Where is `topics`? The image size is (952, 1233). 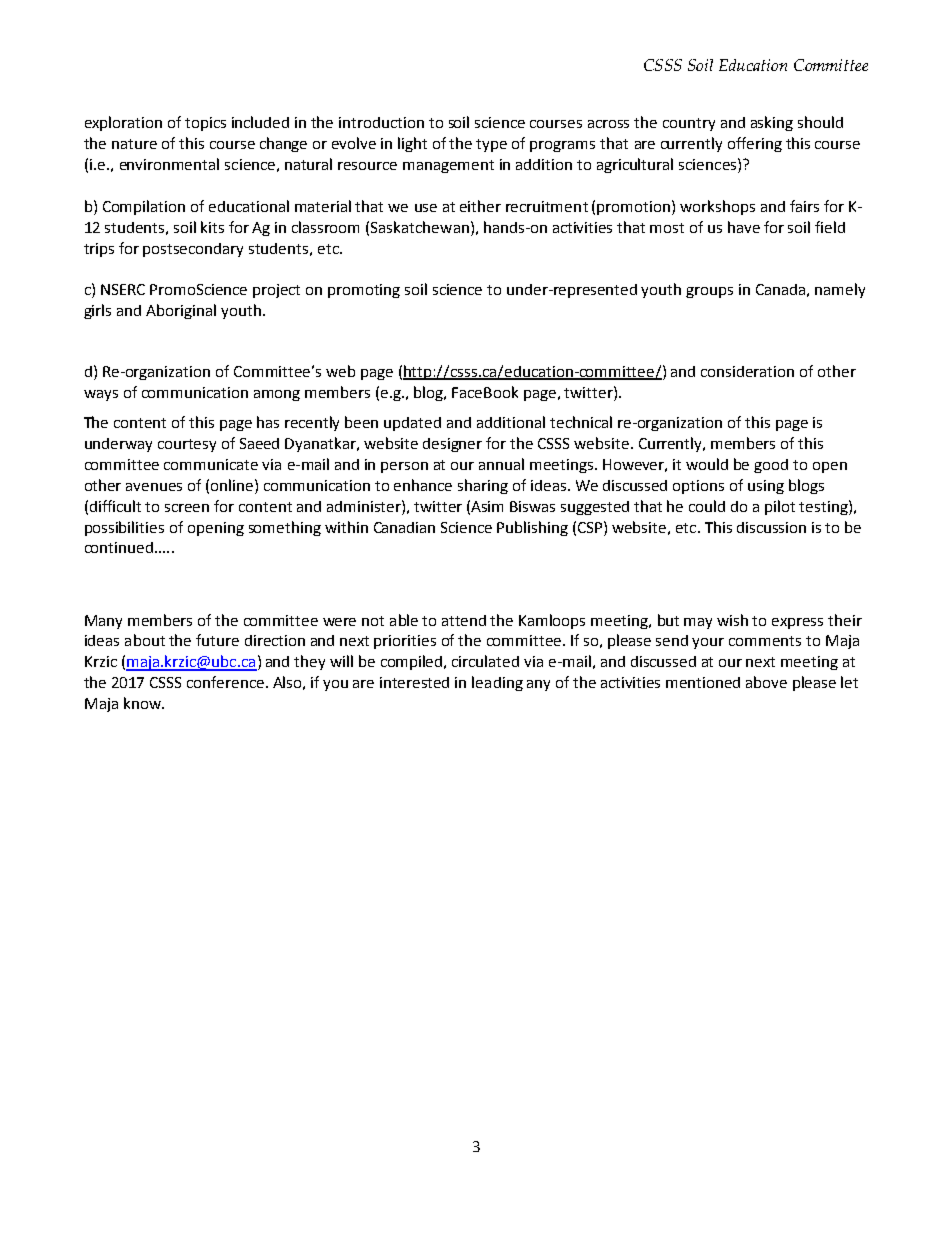
topics is located at coordinates (205, 124).
